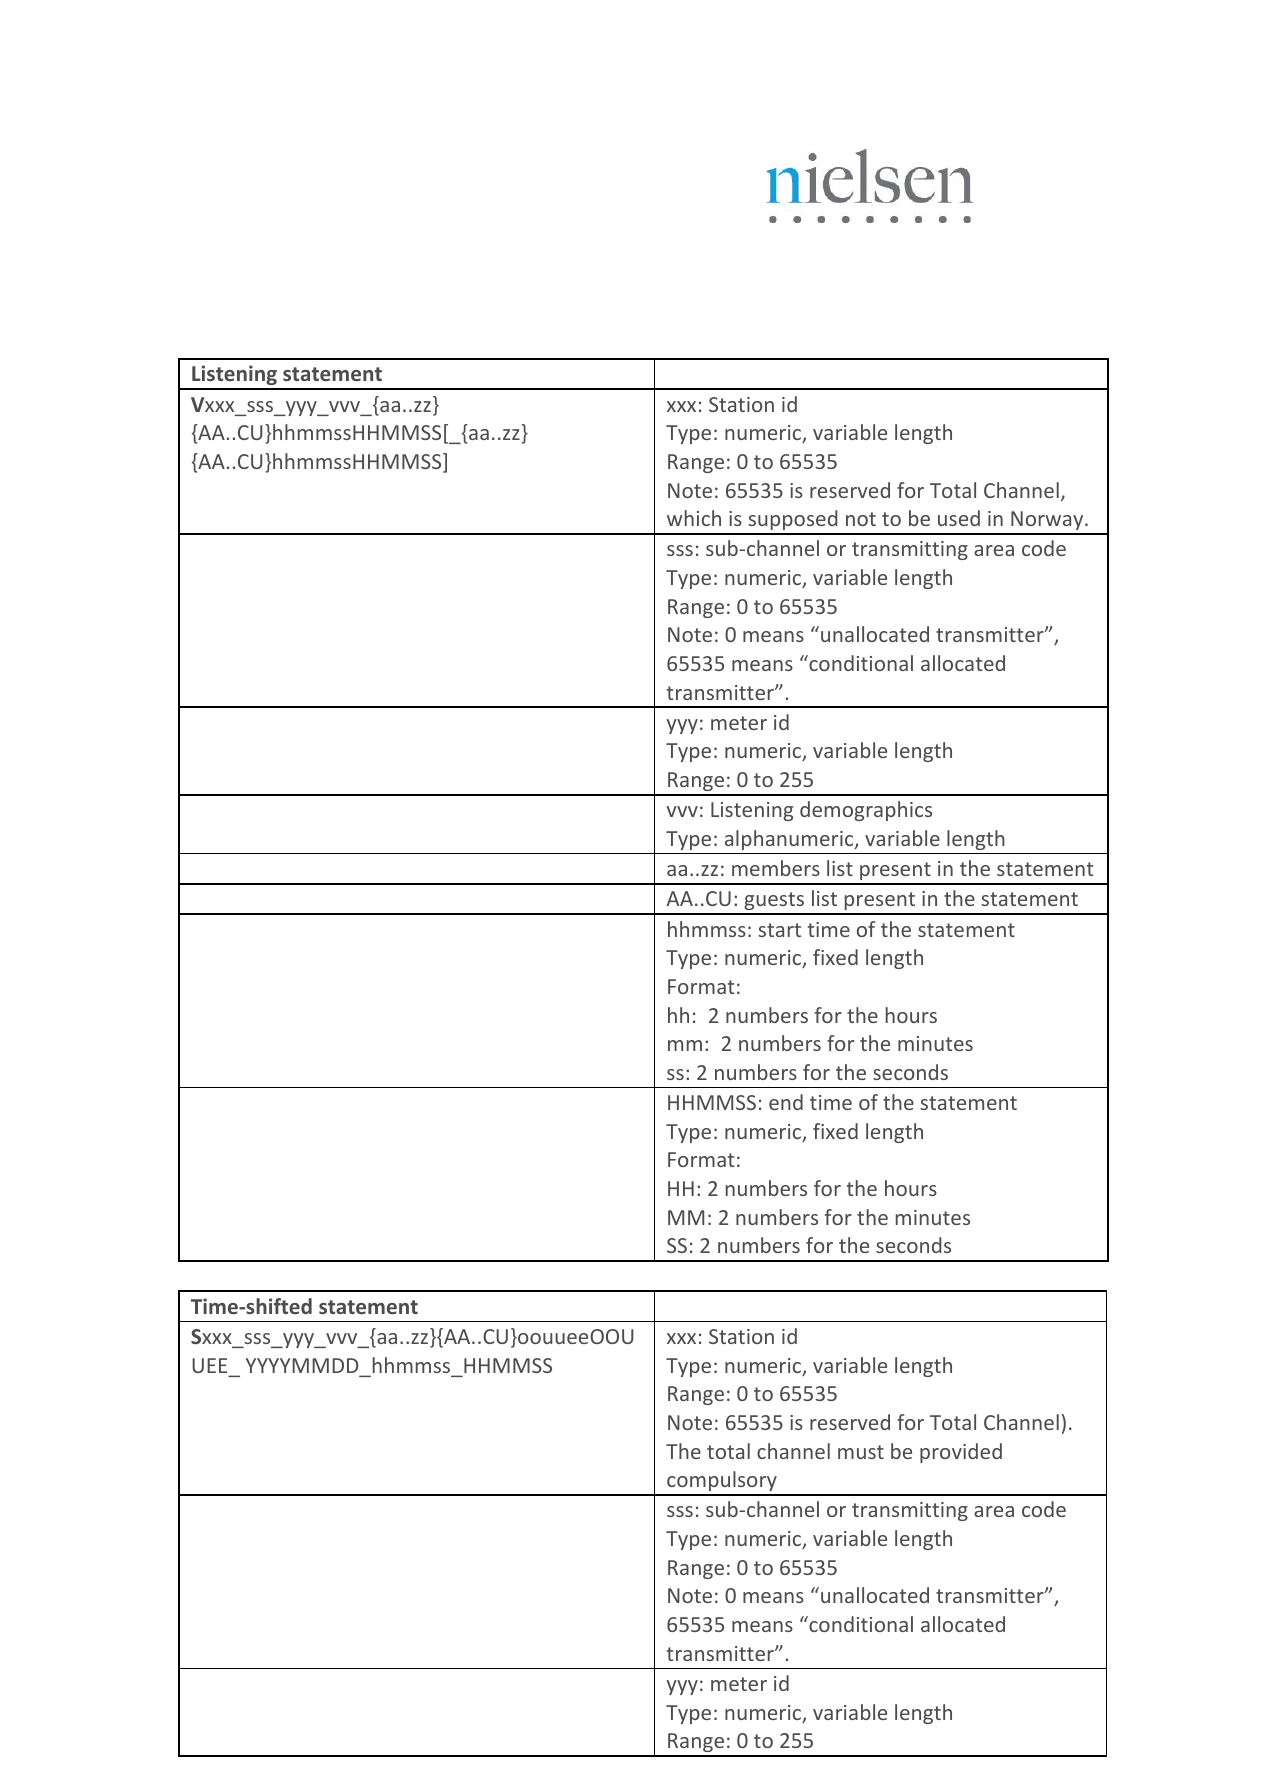 This screenshot has height=1787, width=1263. Describe the element at coordinates (774, 903) in the screenshot. I see `guests` at that location.
